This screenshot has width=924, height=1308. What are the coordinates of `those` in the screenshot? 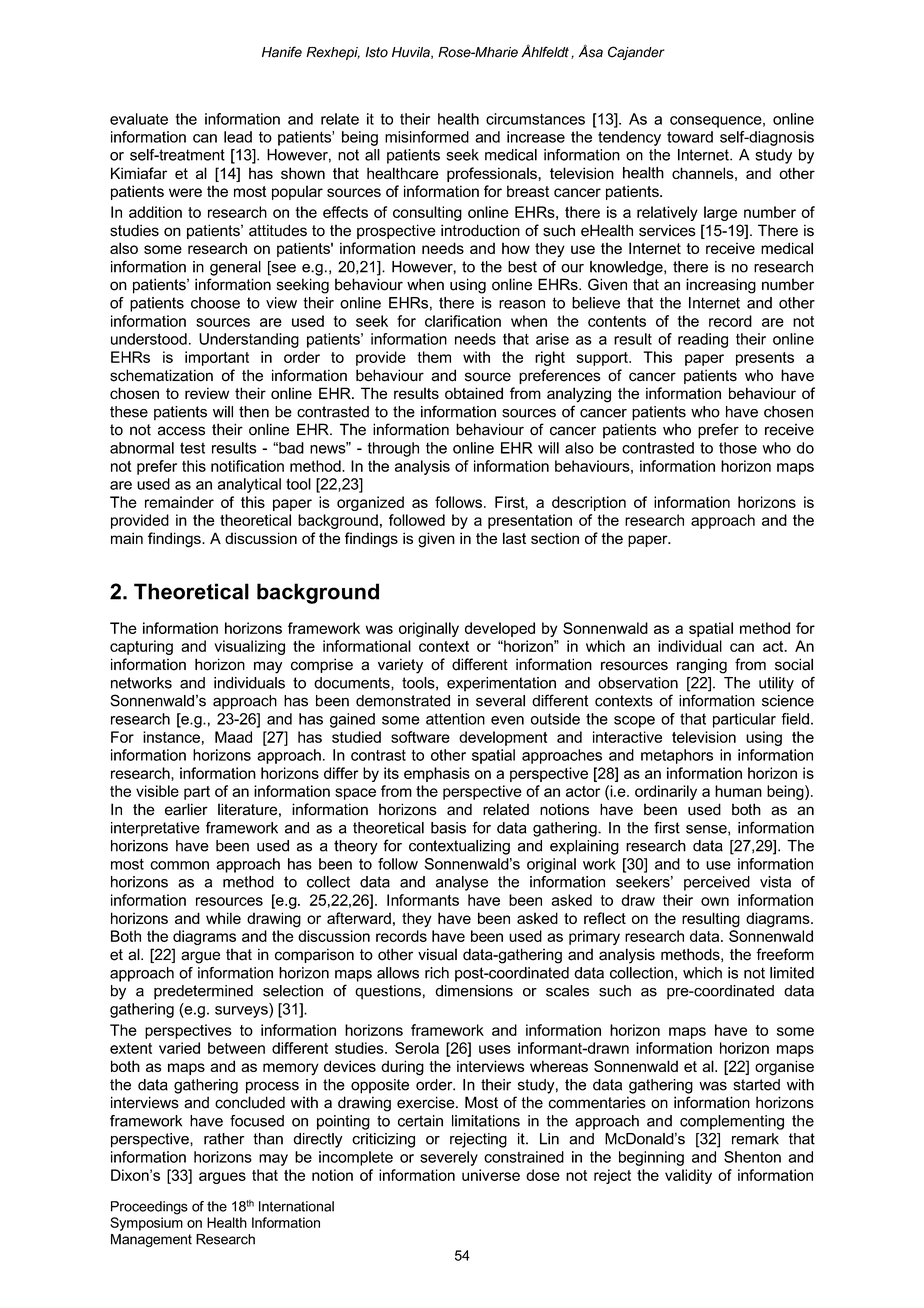 It's located at (738, 448).
